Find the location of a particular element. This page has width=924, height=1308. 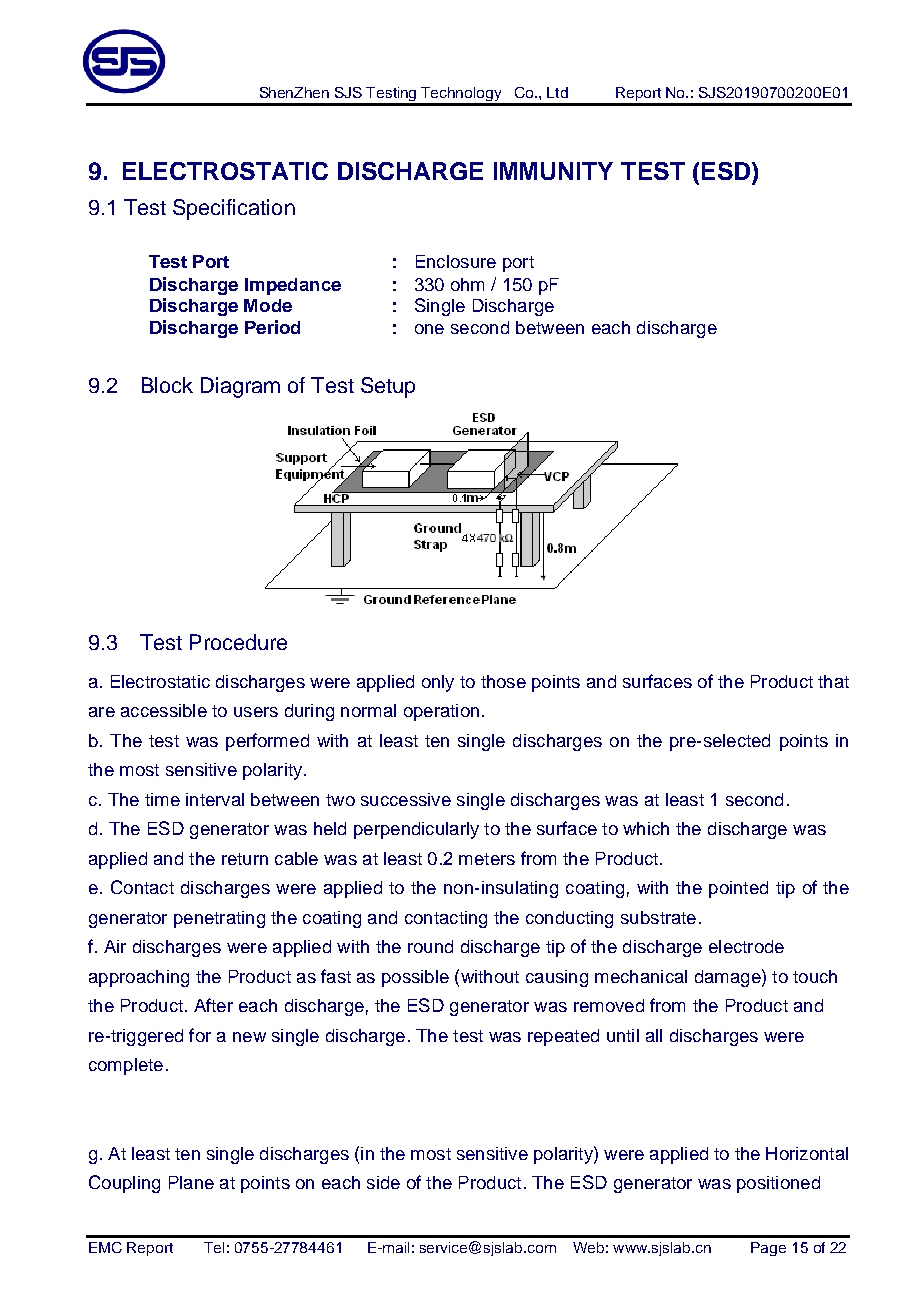

side is located at coordinates (383, 1182).
